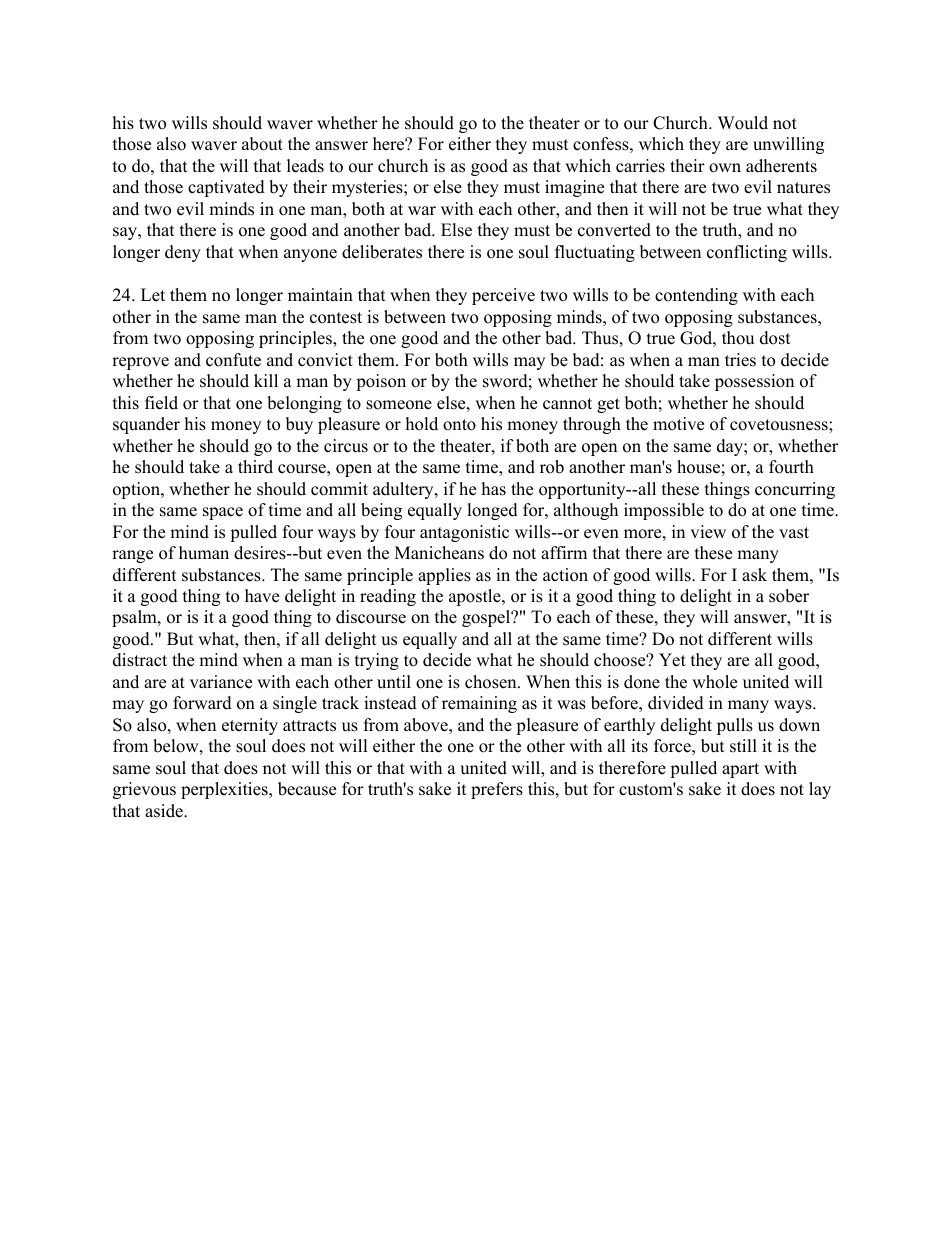  What do you see at coordinates (497, 790) in the page?
I see `prefers` at bounding box center [497, 790].
